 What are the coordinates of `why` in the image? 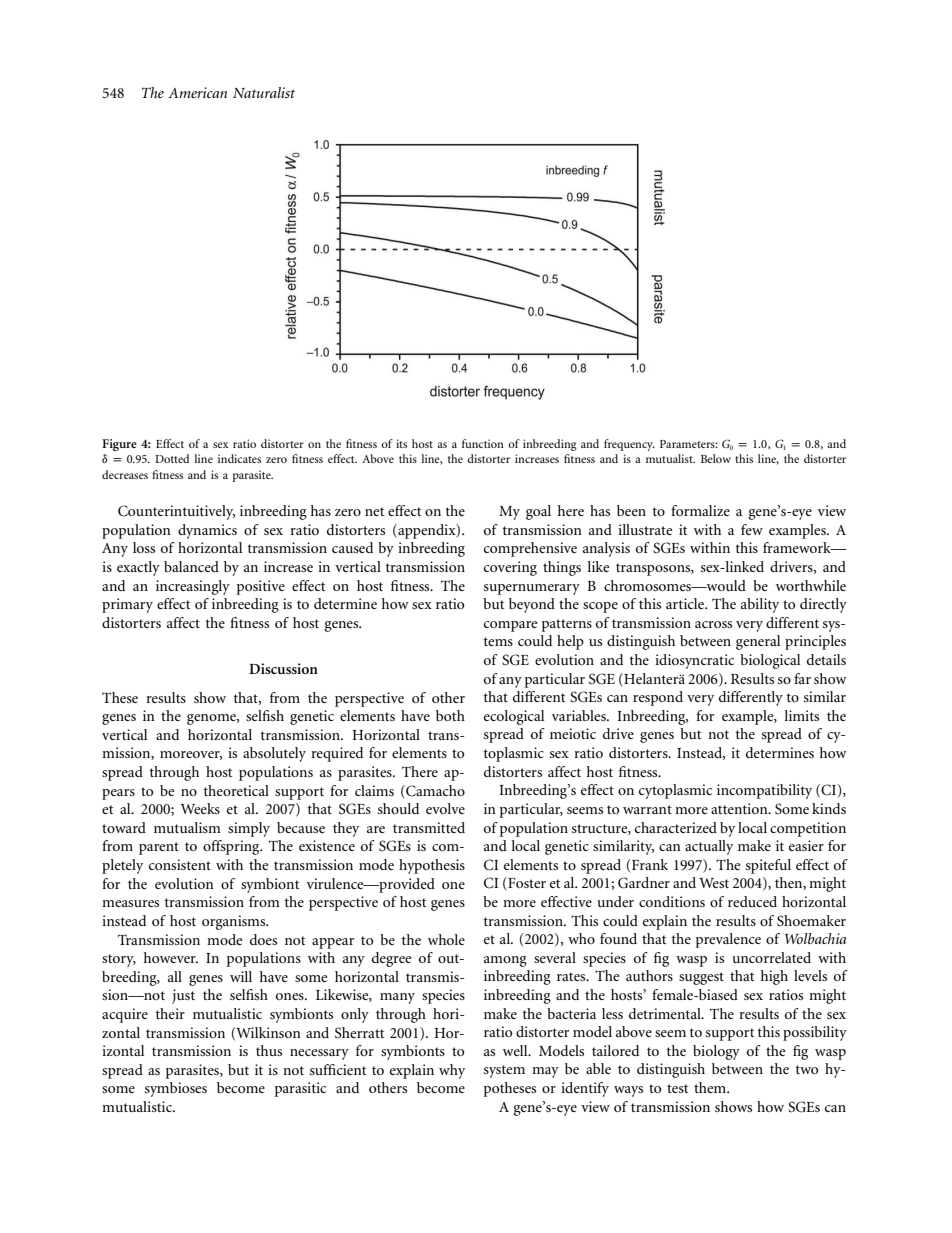 It's located at (452, 1071).
